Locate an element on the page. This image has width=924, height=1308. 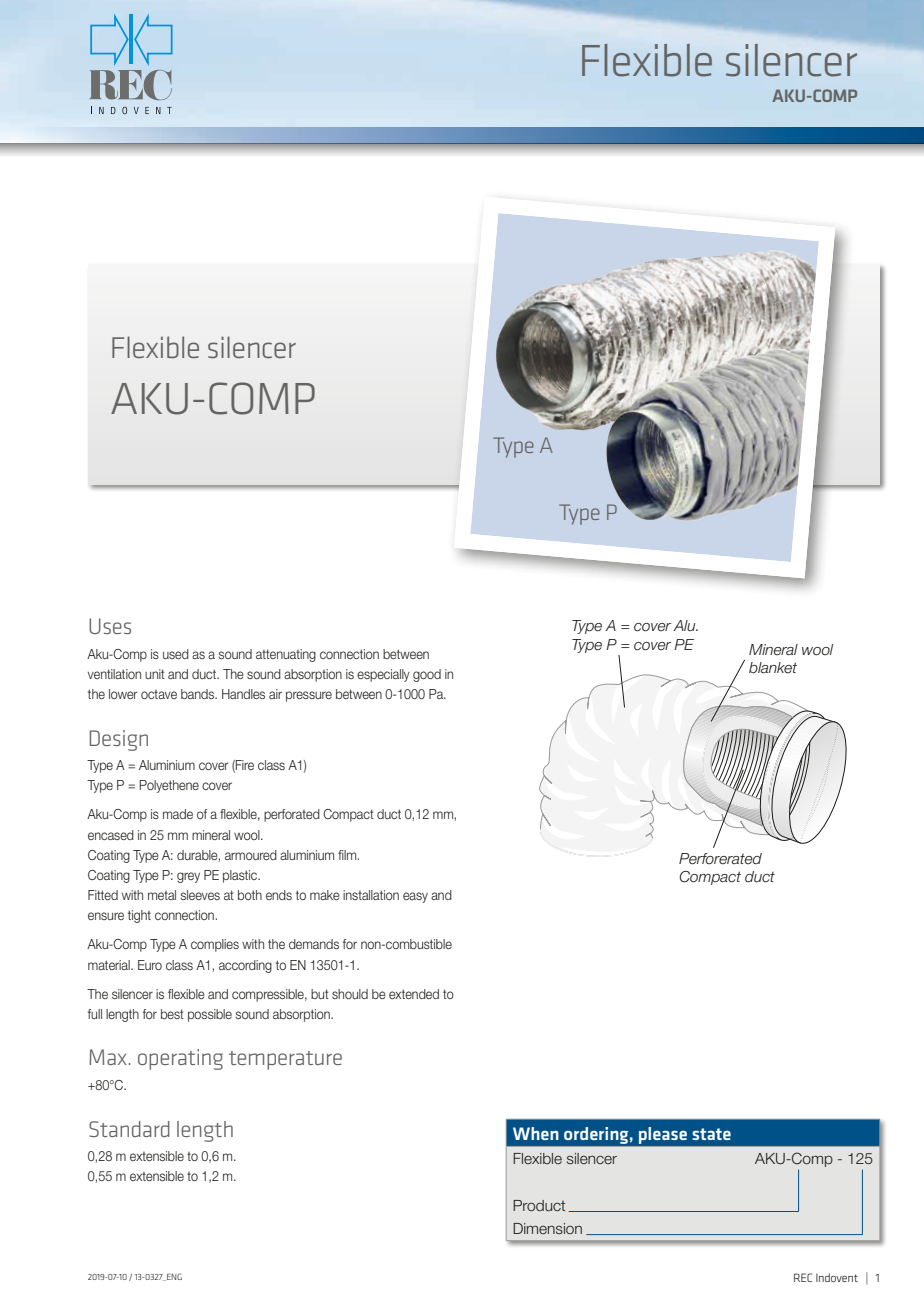
used is located at coordinates (176, 654).
